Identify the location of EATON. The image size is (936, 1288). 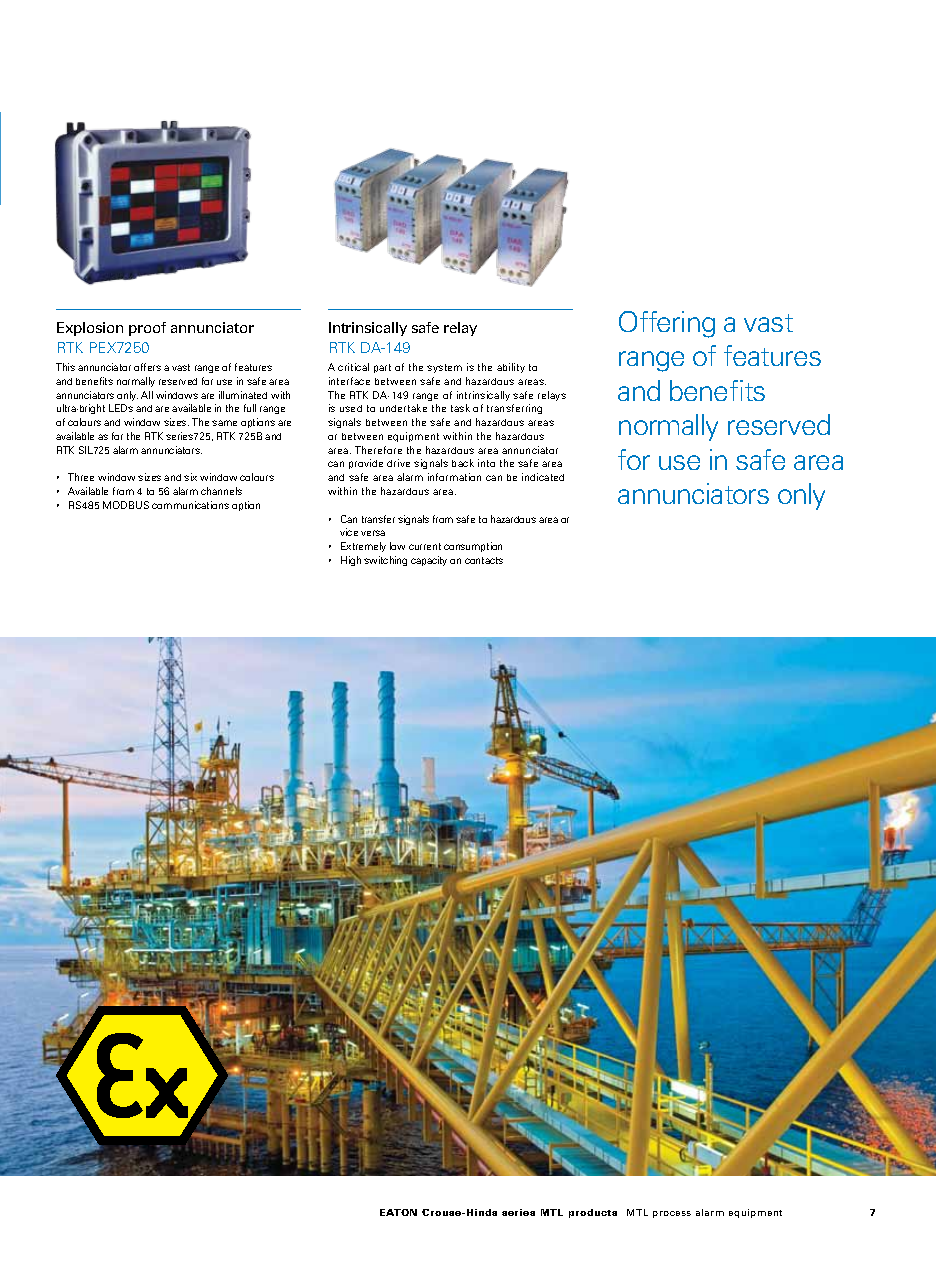
(398, 1212).
